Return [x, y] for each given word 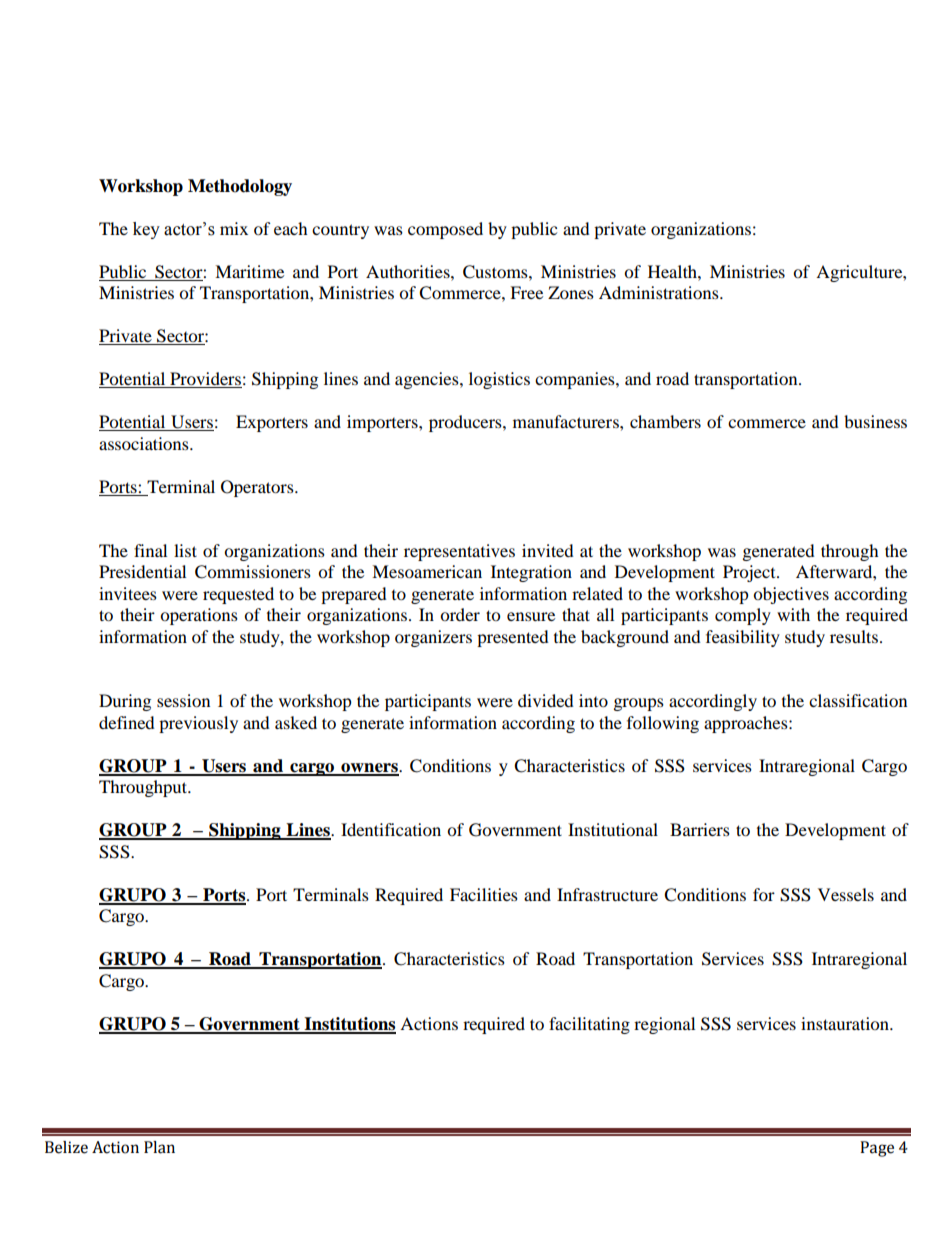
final [150, 550]
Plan [159, 1147]
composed [445, 230]
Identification [391, 829]
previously [198, 724]
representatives [459, 552]
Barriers [700, 829]
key [146, 230]
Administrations [660, 292]
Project [750, 573]
